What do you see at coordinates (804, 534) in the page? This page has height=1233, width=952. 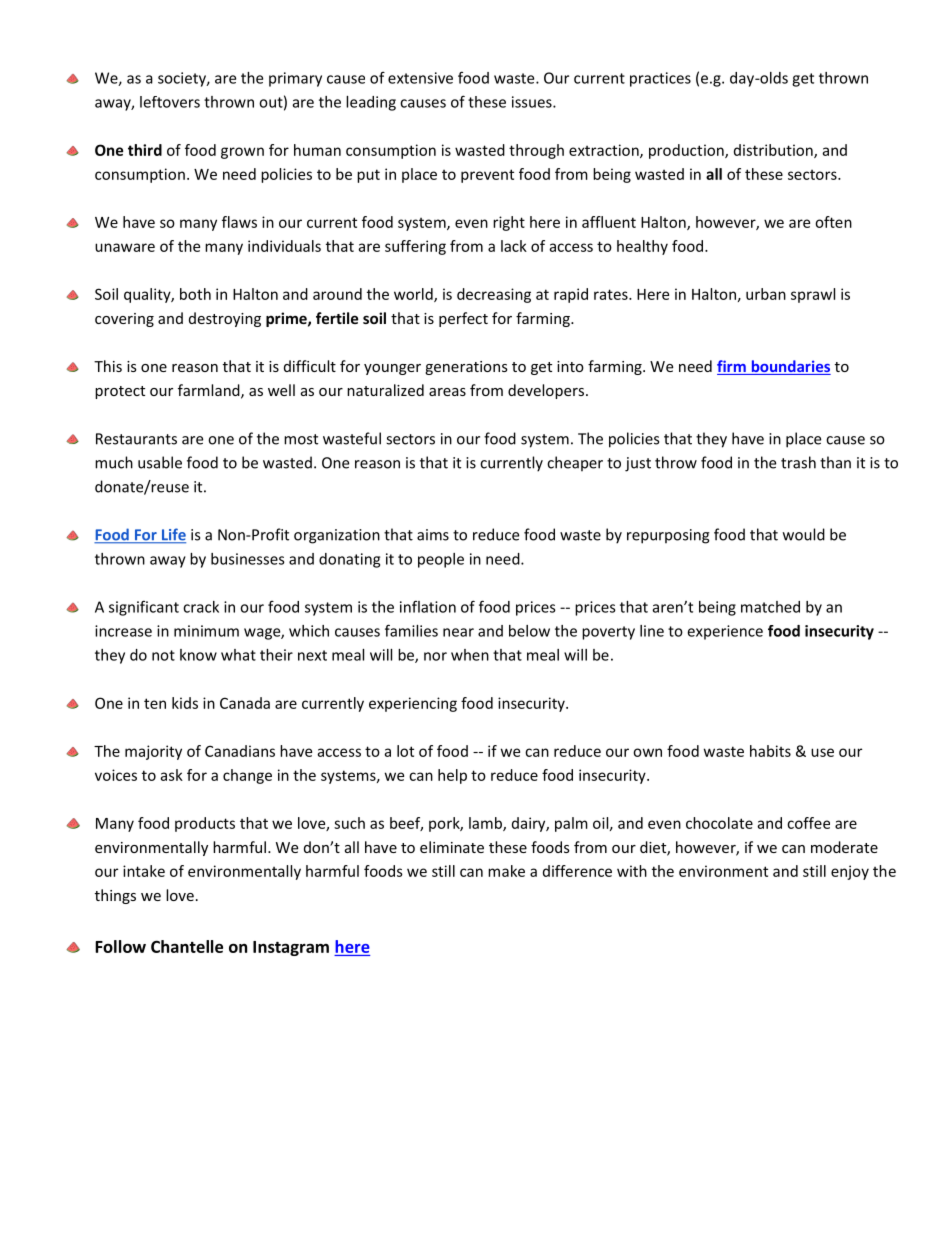 I see `would` at bounding box center [804, 534].
